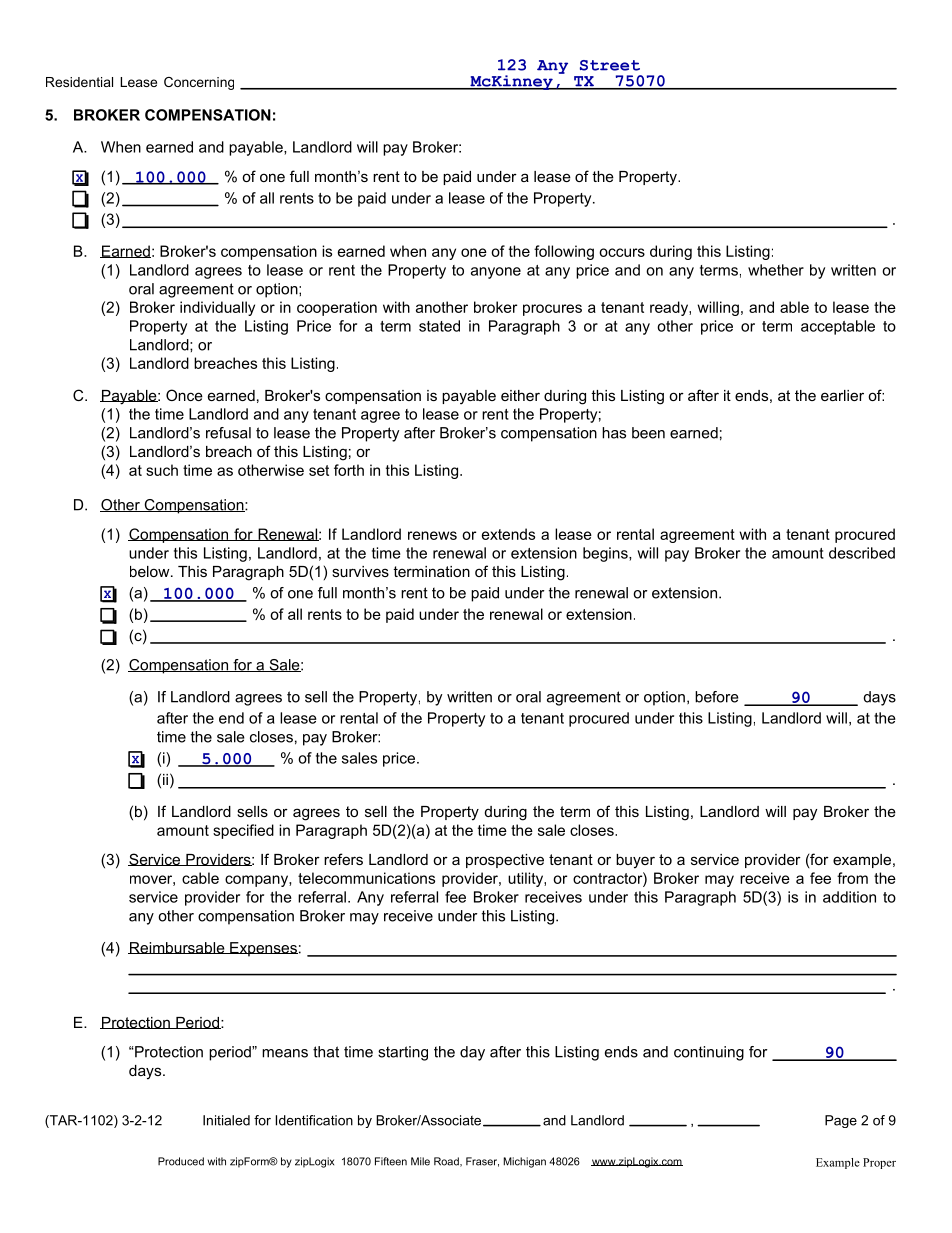  I want to click on Page, so click(841, 1121).
